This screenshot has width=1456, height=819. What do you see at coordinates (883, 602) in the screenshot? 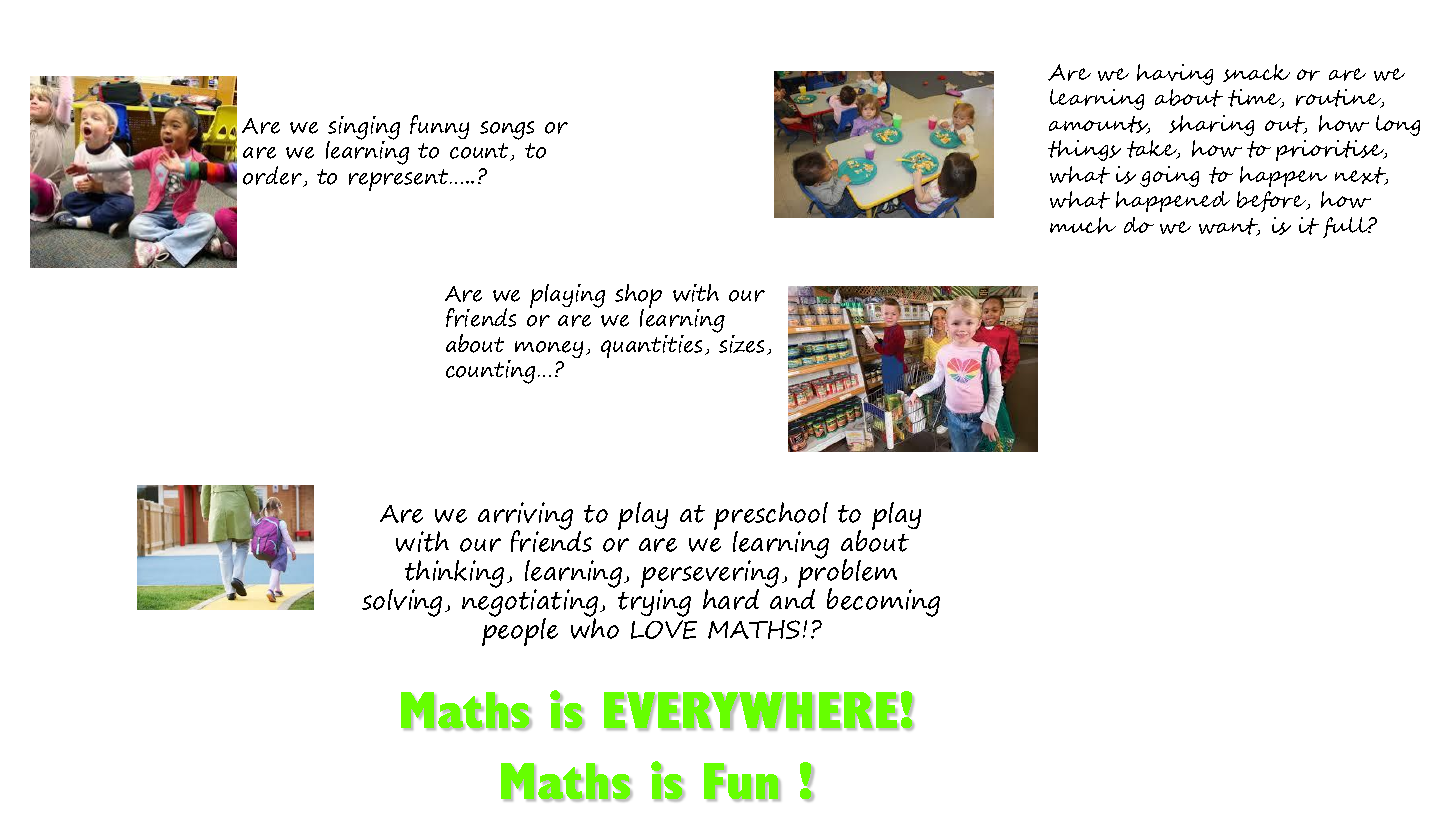
I see `becoming` at bounding box center [883, 602].
